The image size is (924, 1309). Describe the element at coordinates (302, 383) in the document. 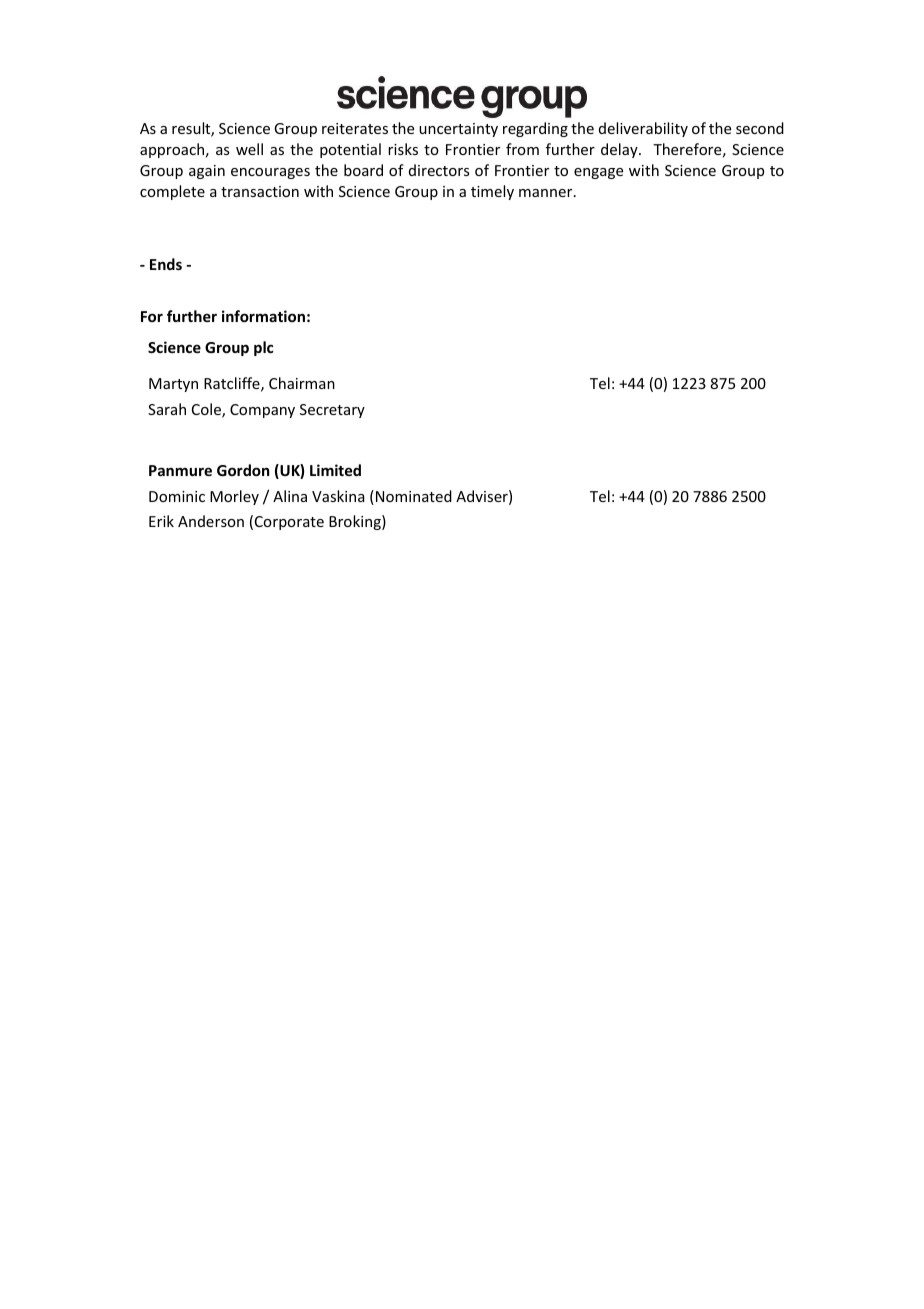

I see `Chairman` at that location.
